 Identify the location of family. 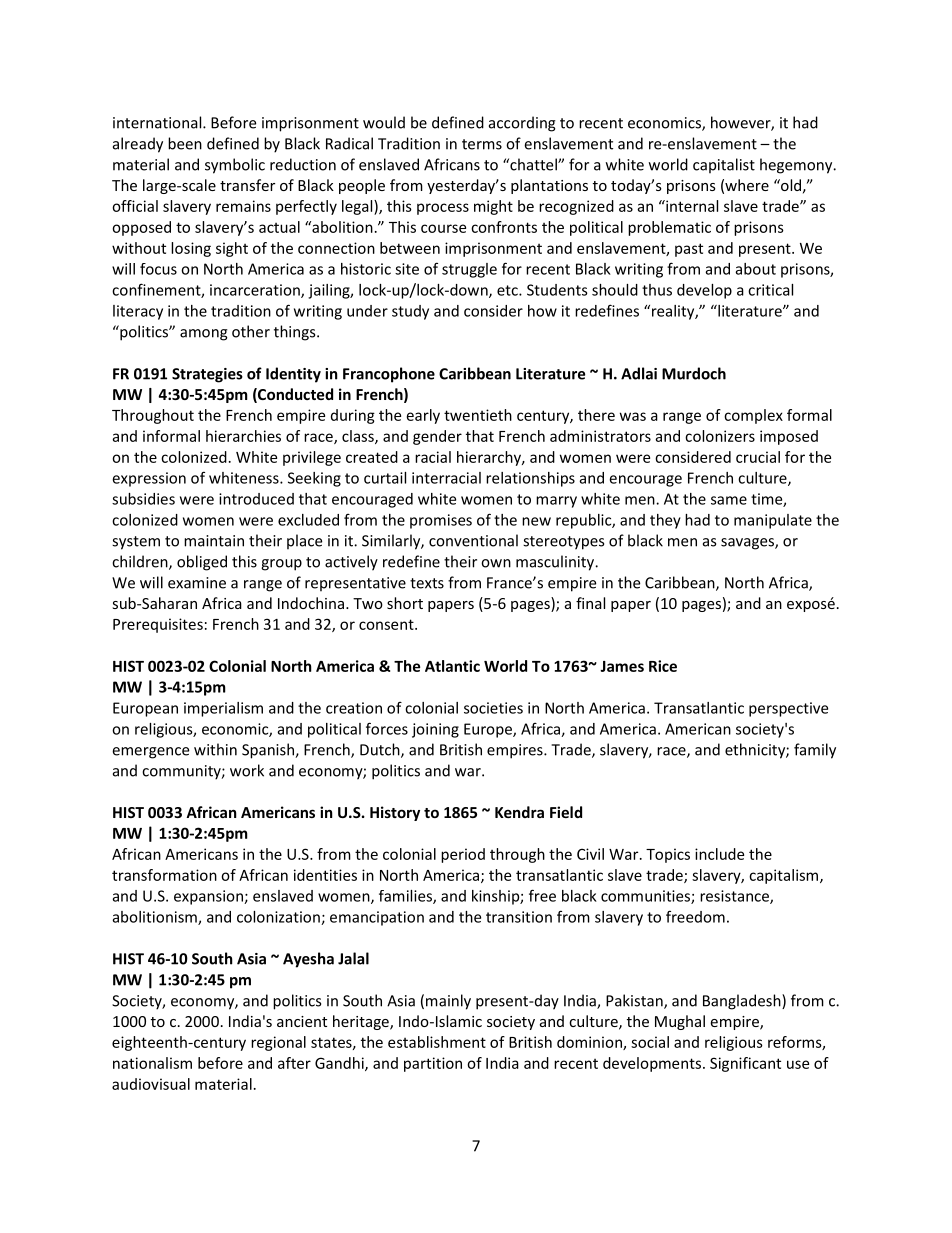
(815, 751).
